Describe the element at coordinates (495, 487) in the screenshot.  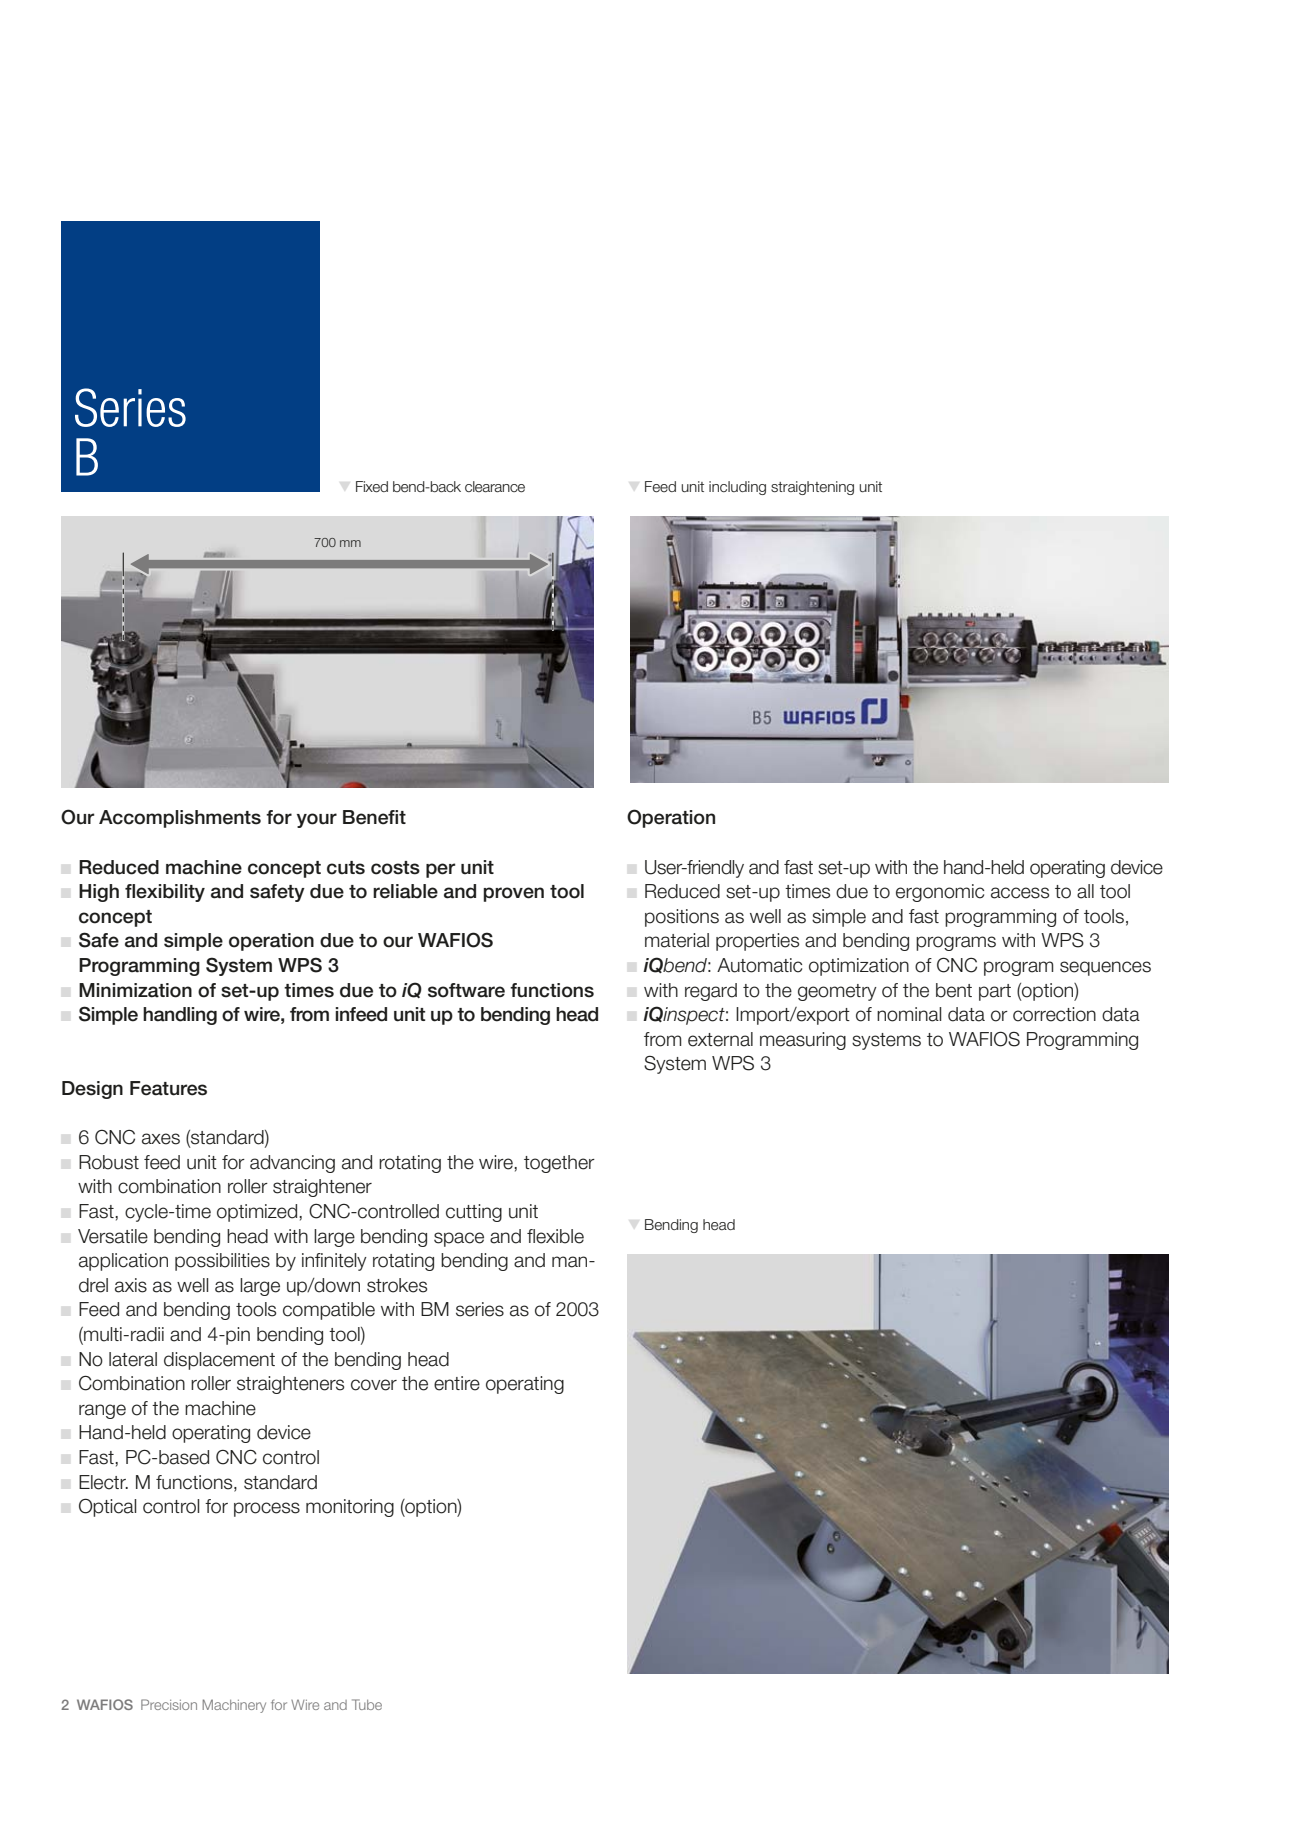
I see `clearance` at that location.
